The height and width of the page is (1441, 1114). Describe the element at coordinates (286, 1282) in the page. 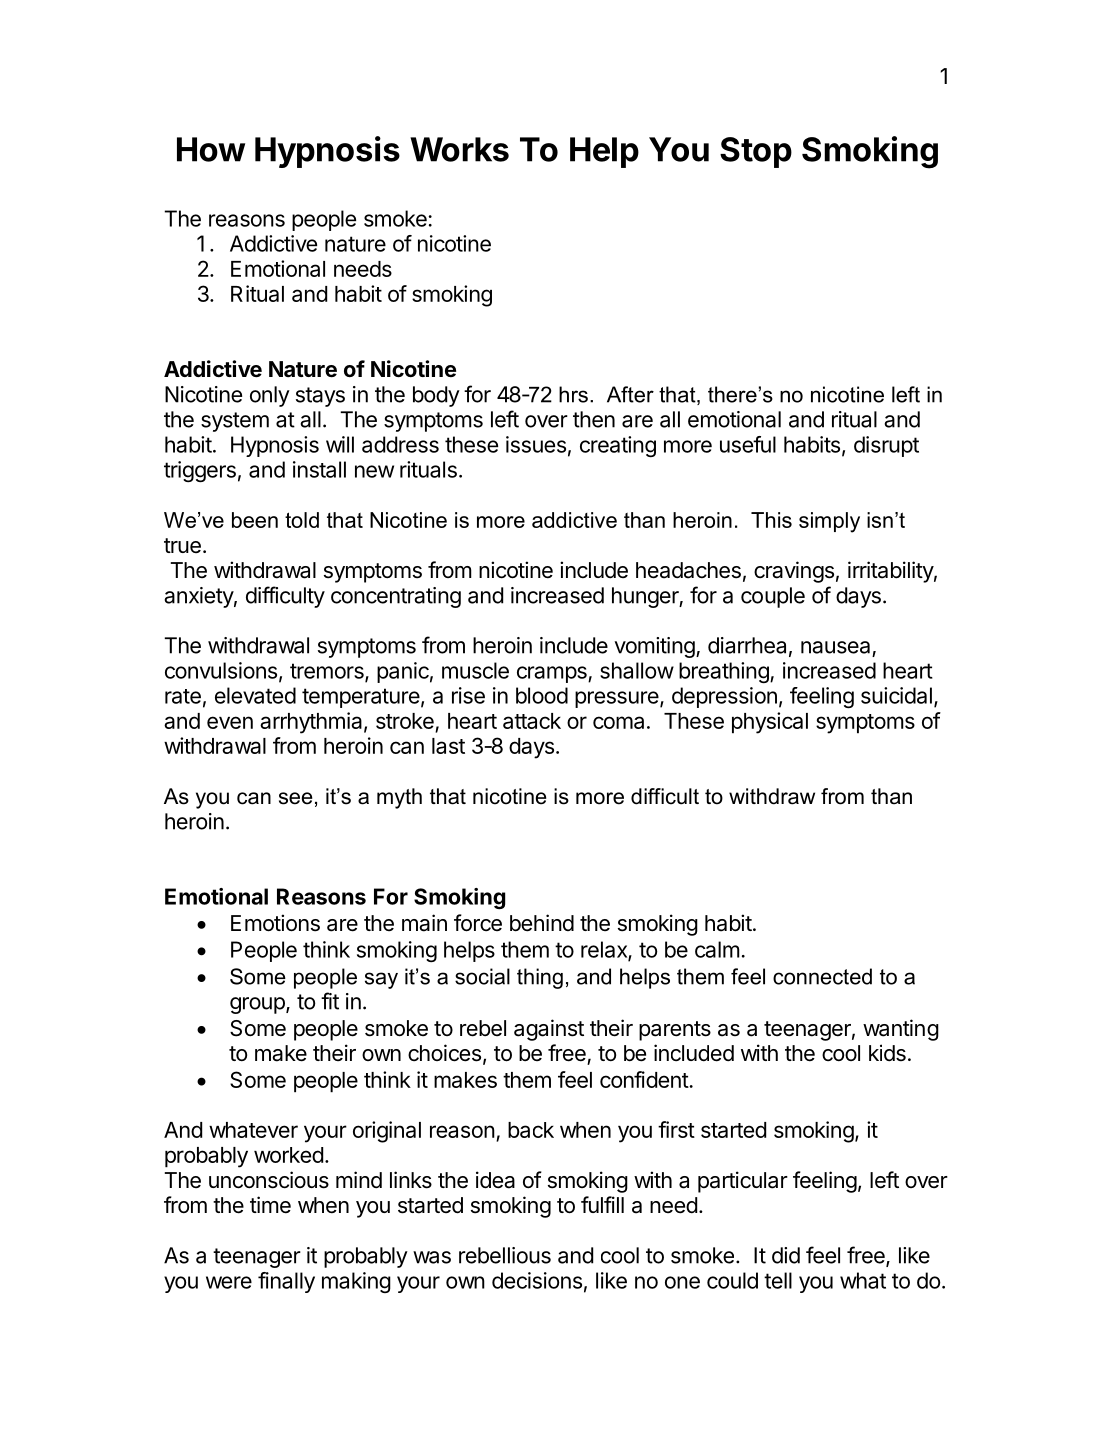

I see `finally` at that location.
